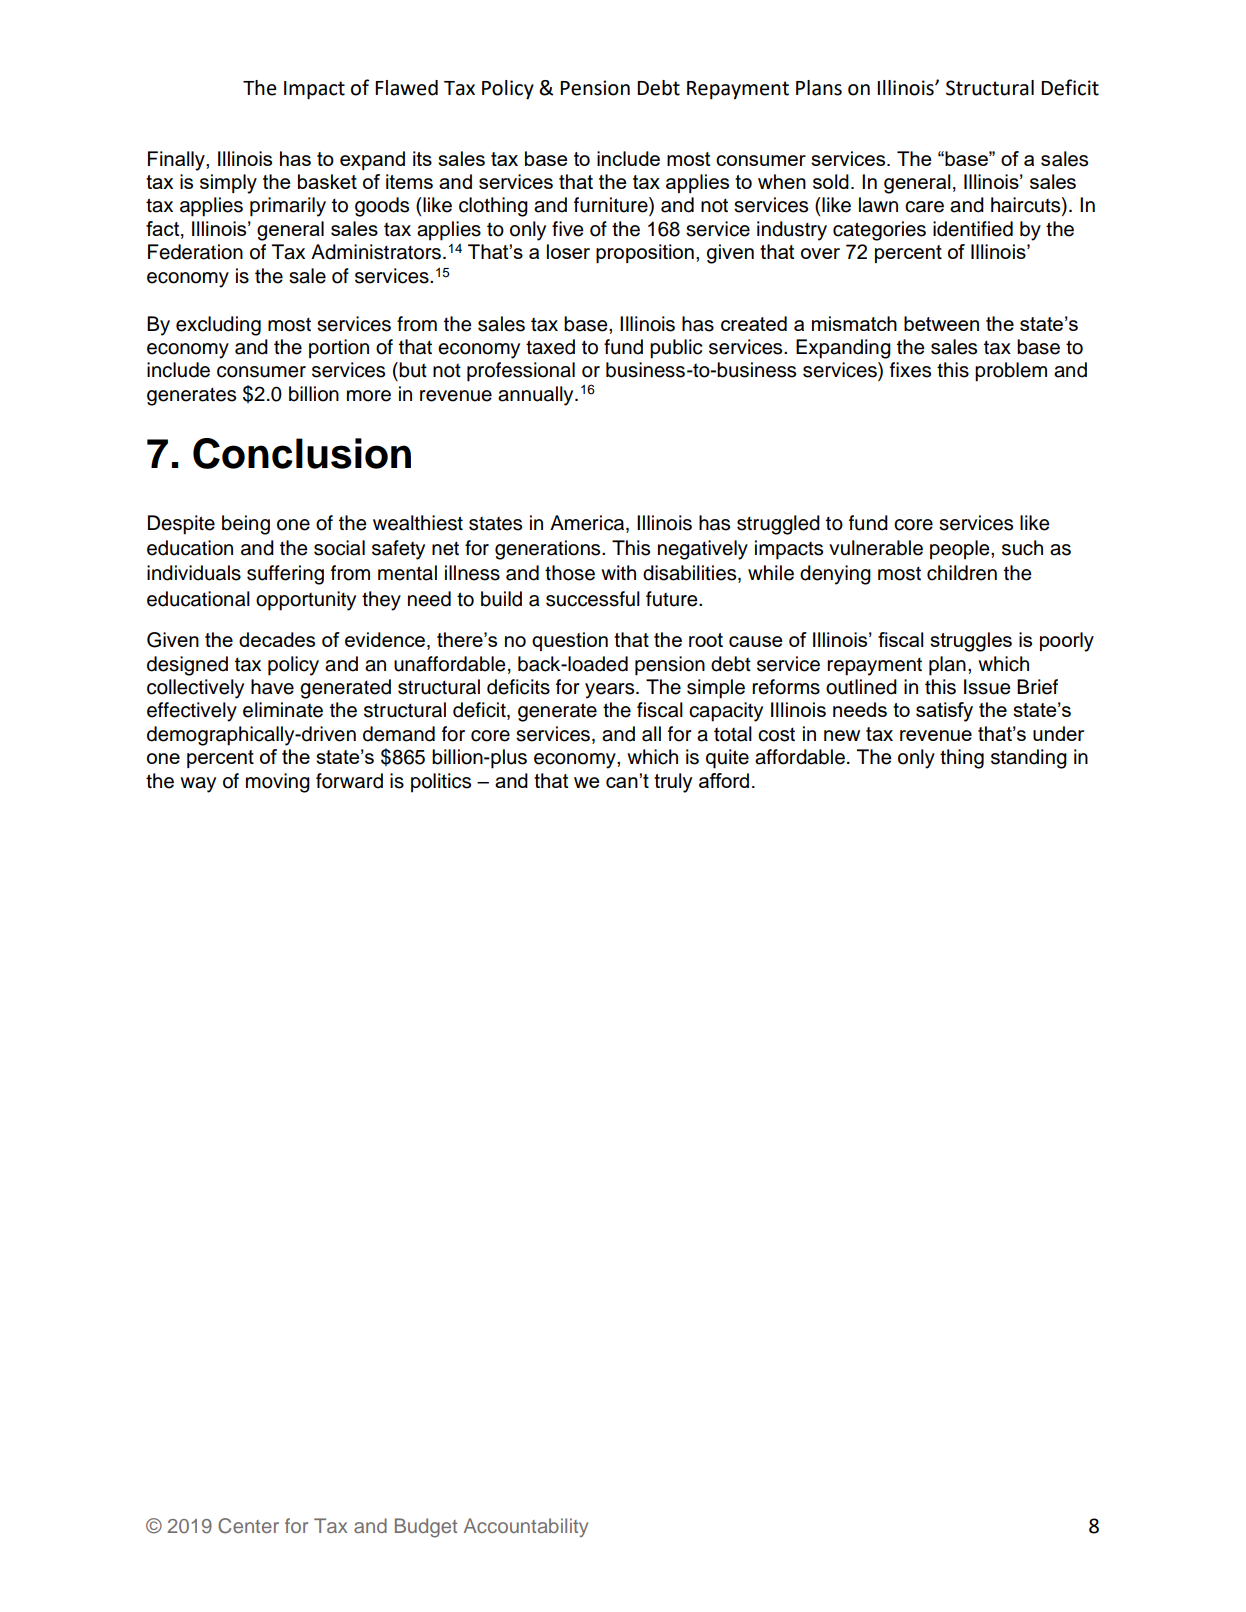 The width and height of the image is (1246, 1612). What do you see at coordinates (302, 453) in the image?
I see `Conclusion` at bounding box center [302, 453].
